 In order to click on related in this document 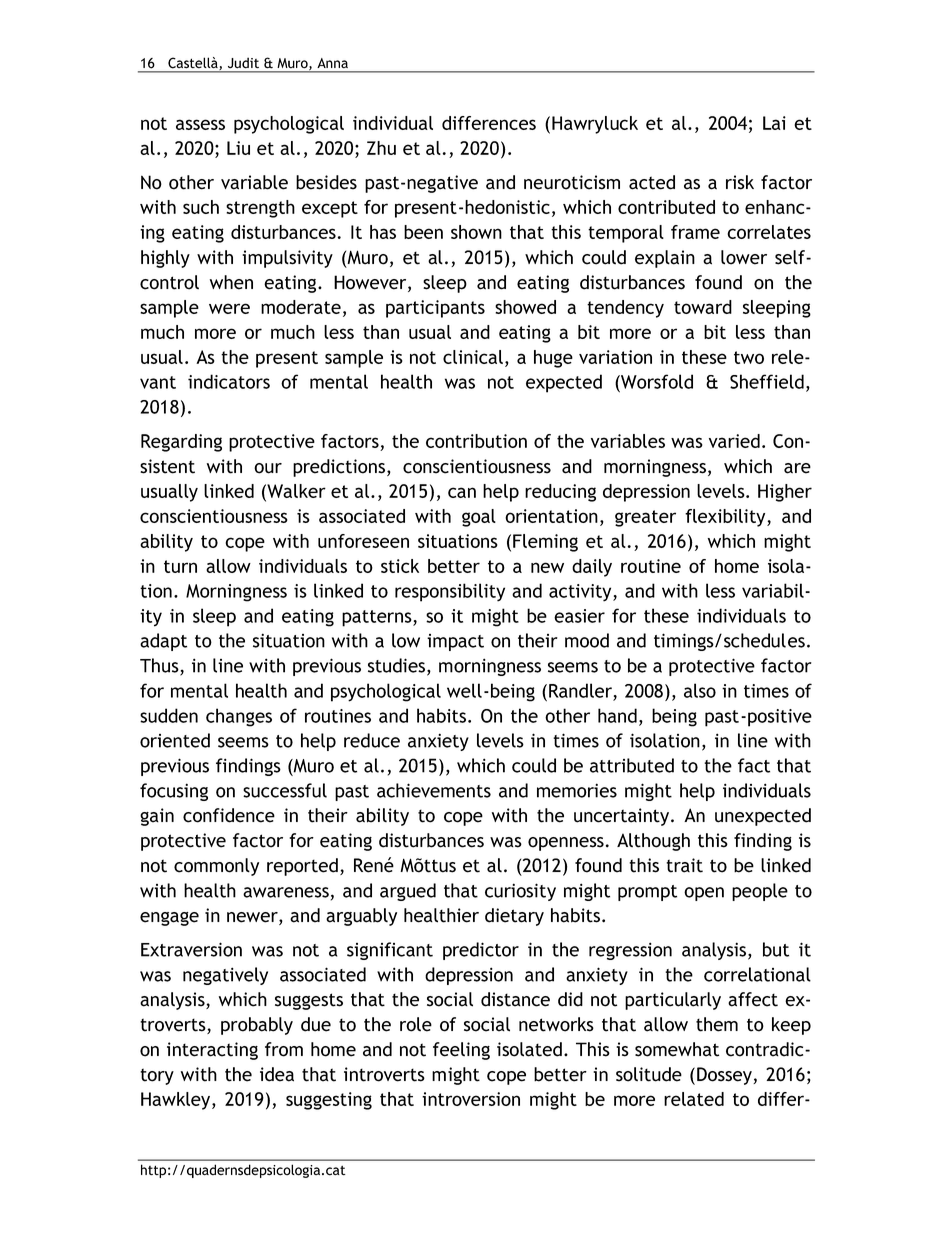, I will do `click(694, 1099)`.
